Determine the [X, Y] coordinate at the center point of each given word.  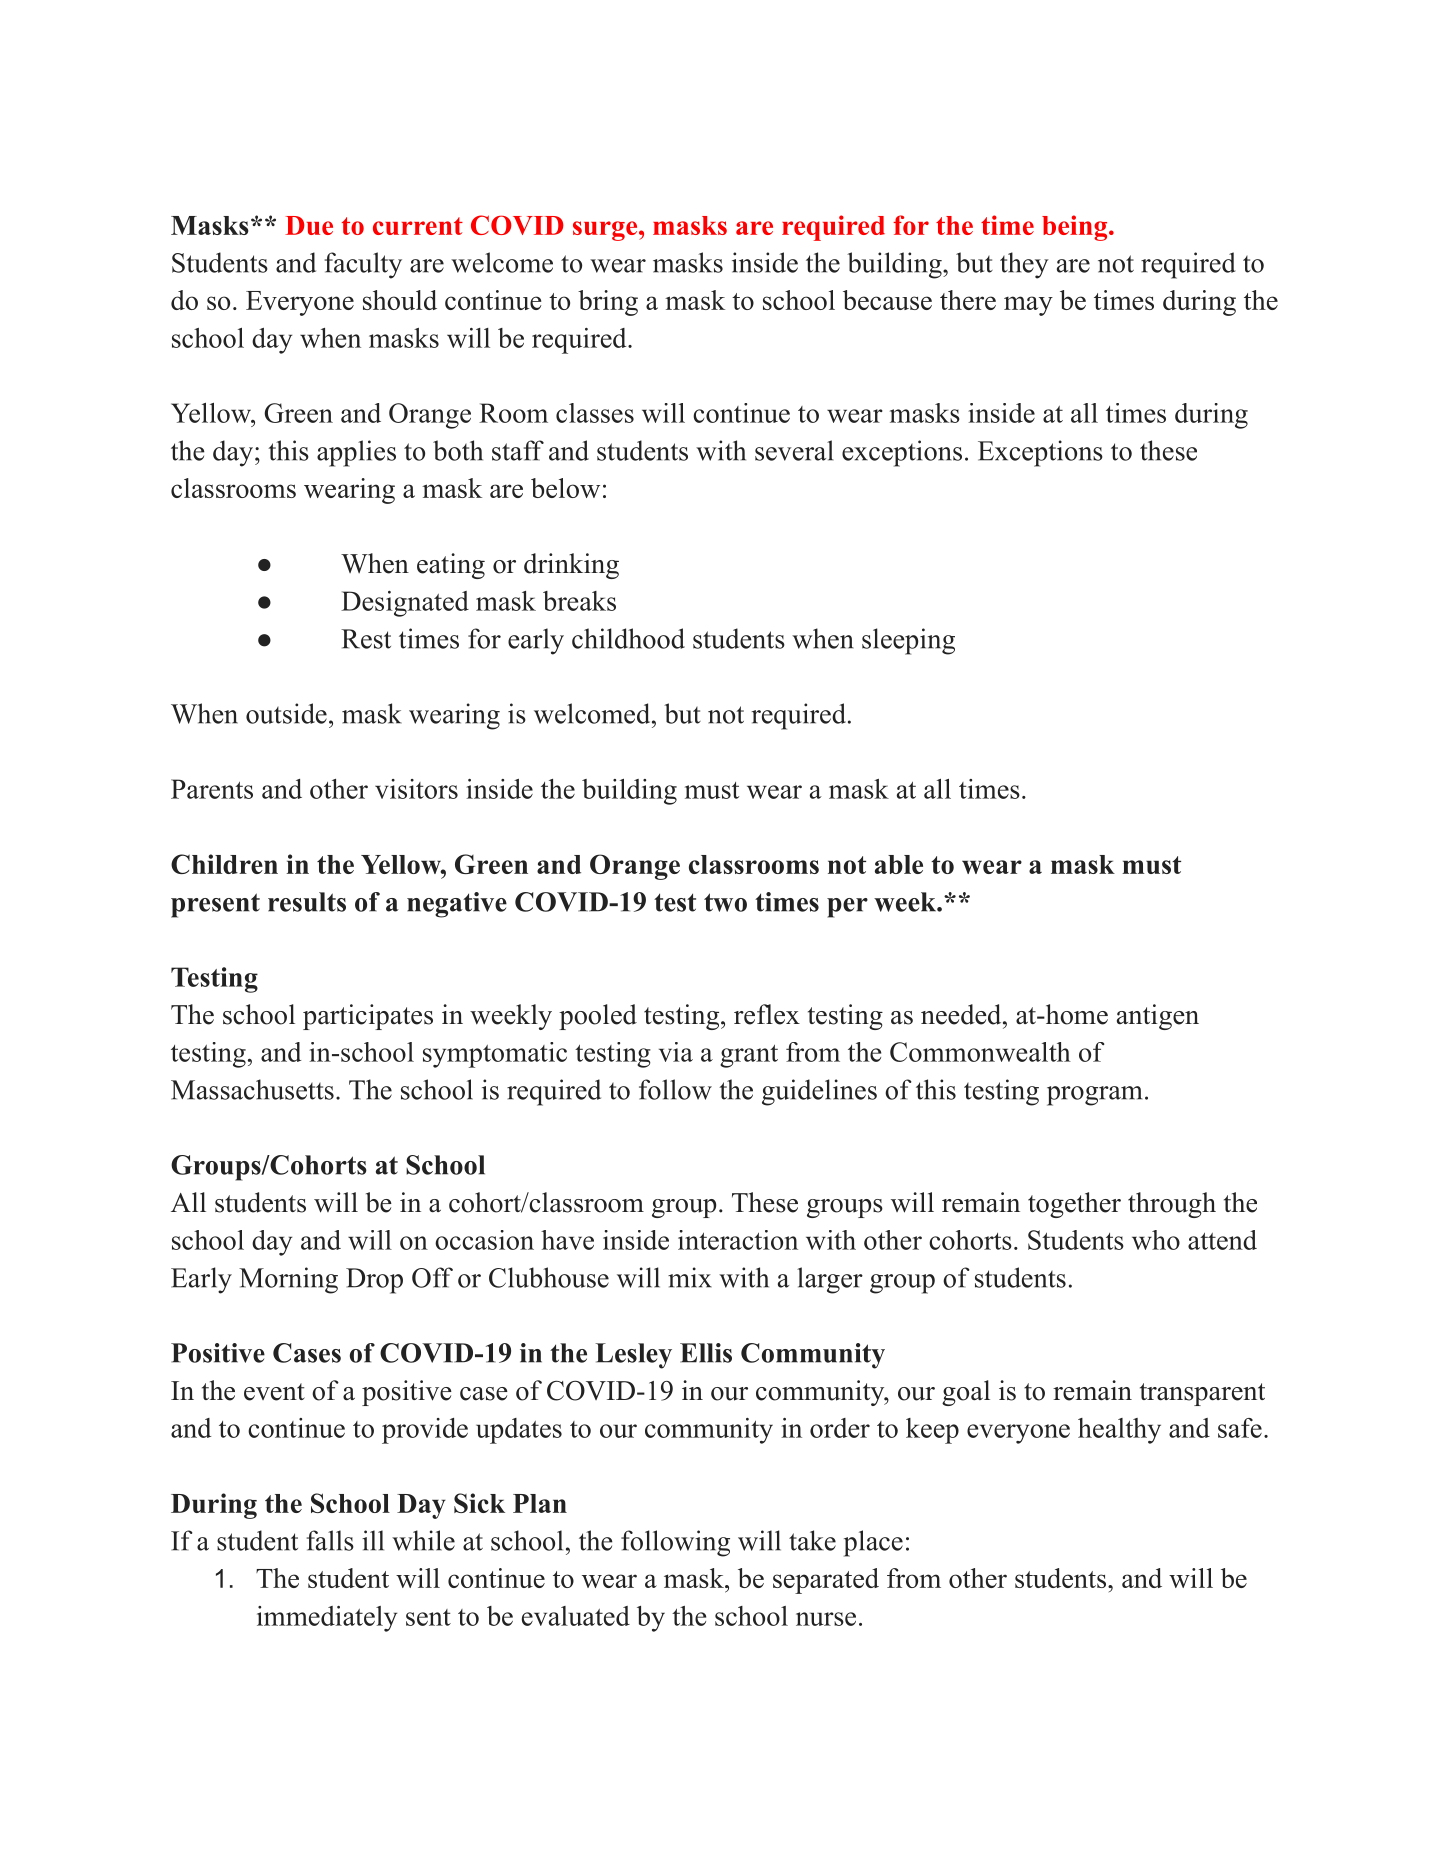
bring [608, 303]
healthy [1119, 1431]
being [1076, 228]
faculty [363, 265]
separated [826, 1581]
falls [330, 1540]
